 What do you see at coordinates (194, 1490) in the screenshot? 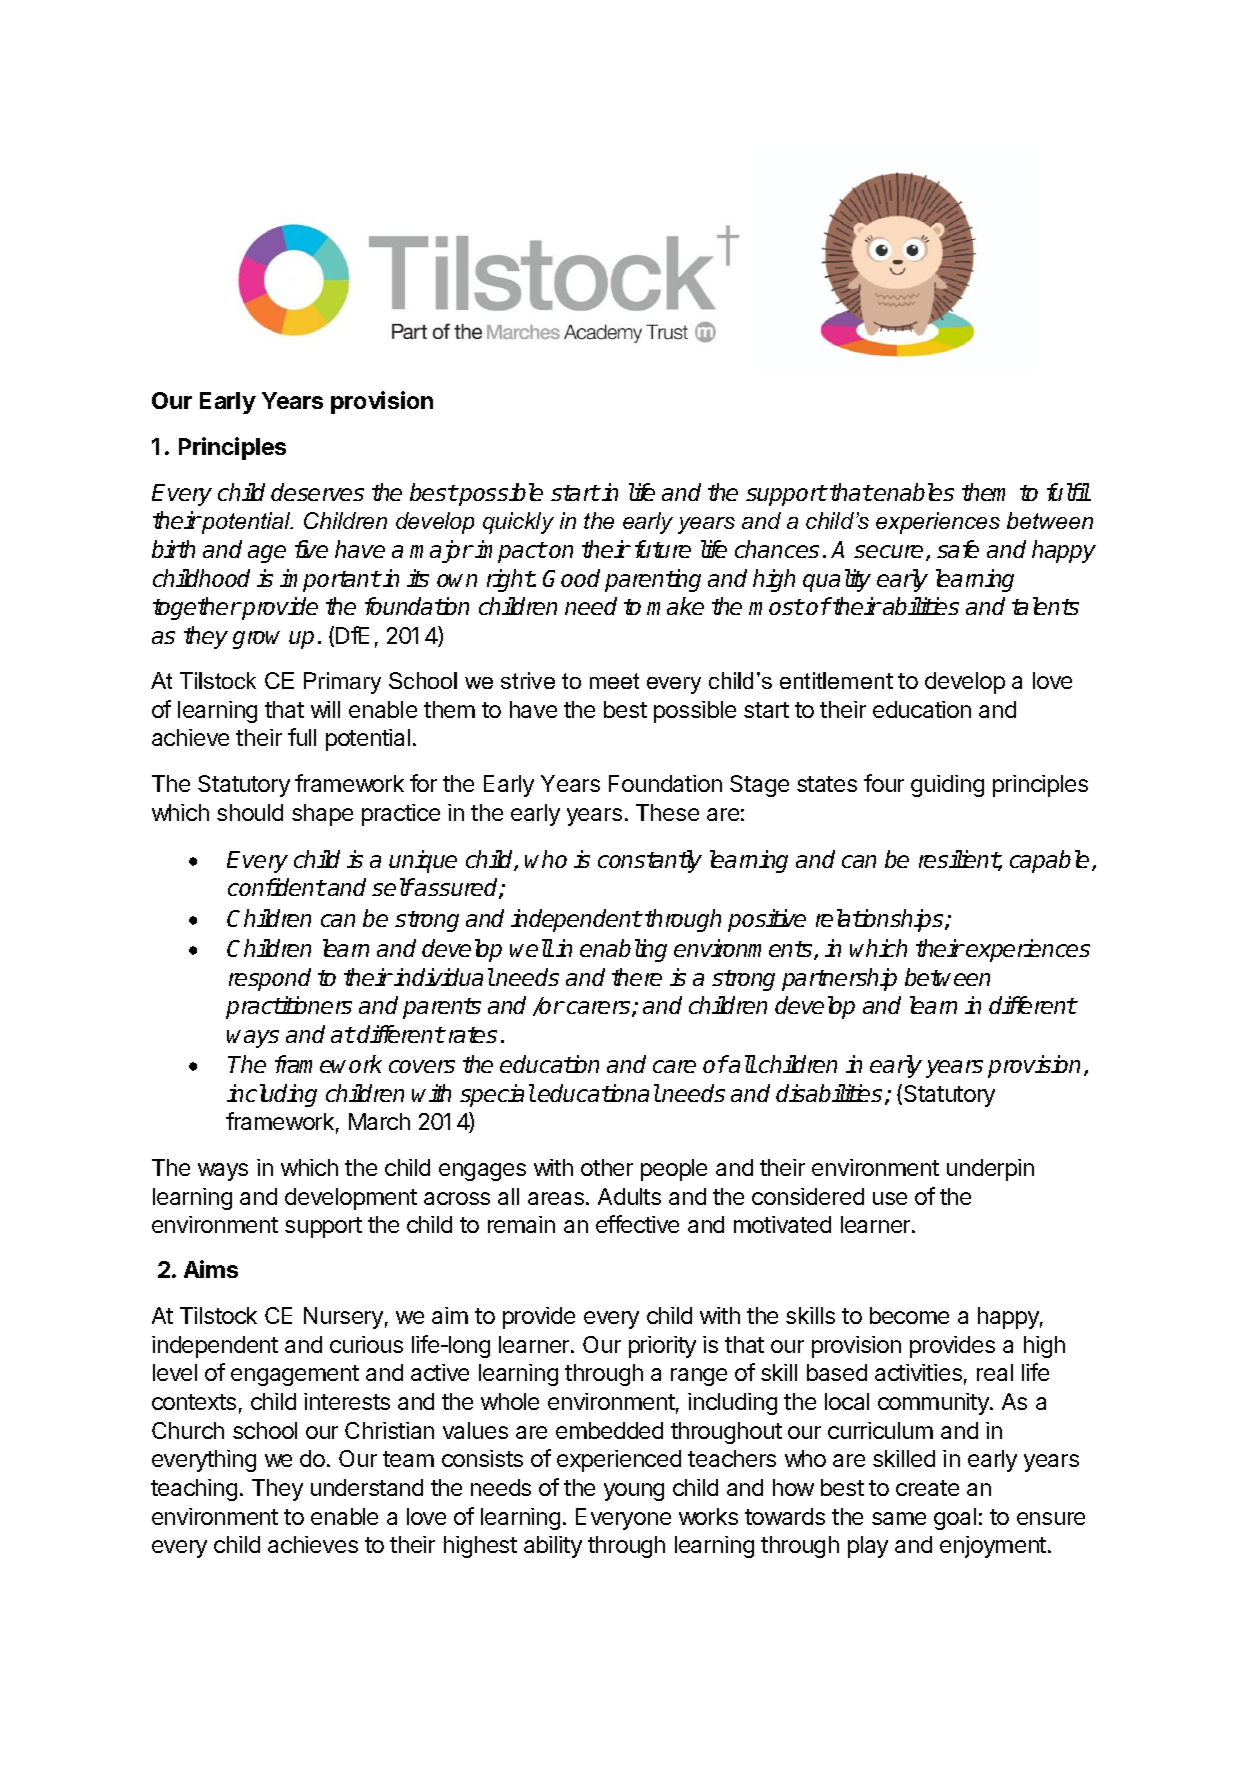
I see `teaching` at bounding box center [194, 1490].
